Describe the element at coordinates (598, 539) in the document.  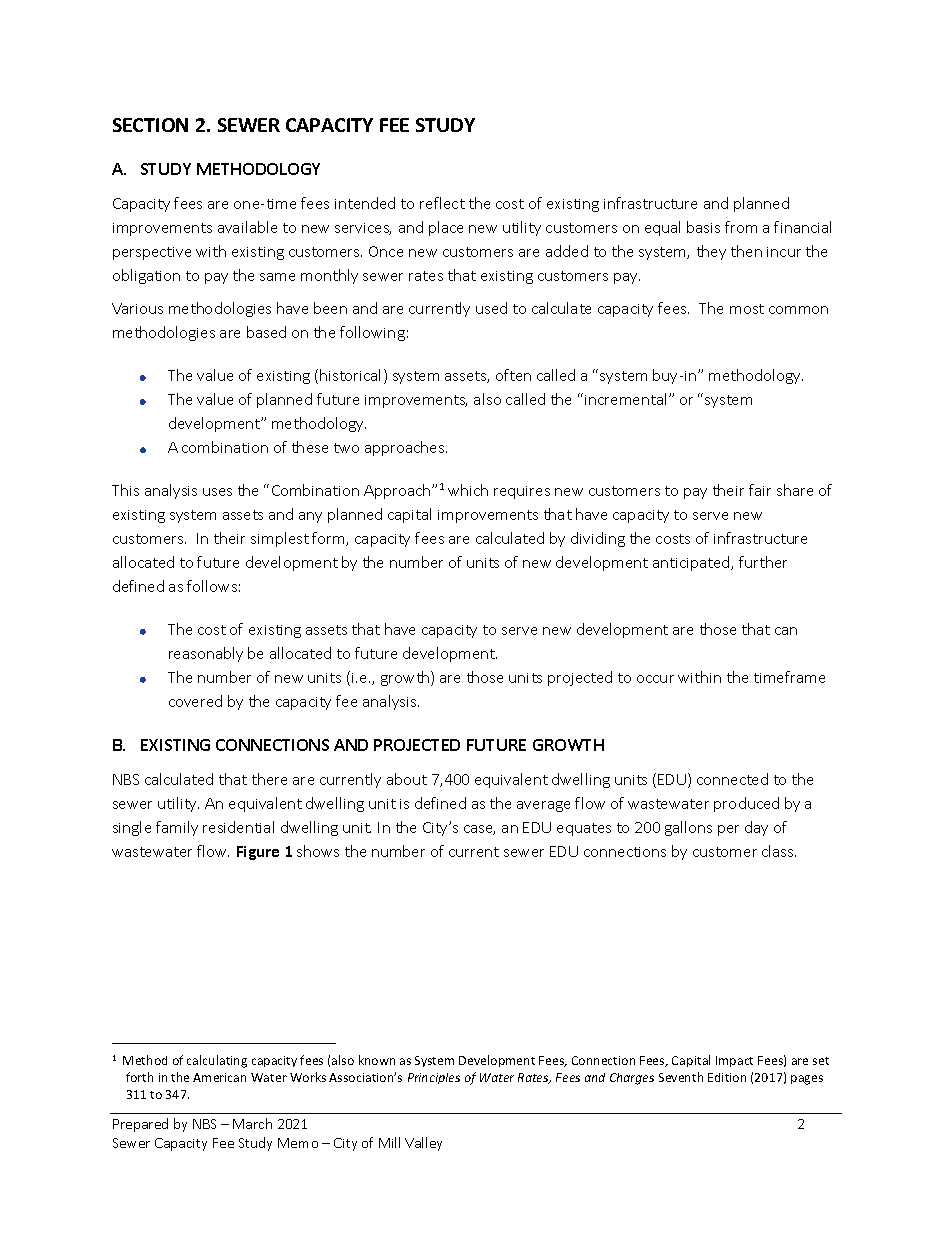
I see `dividing` at that location.
